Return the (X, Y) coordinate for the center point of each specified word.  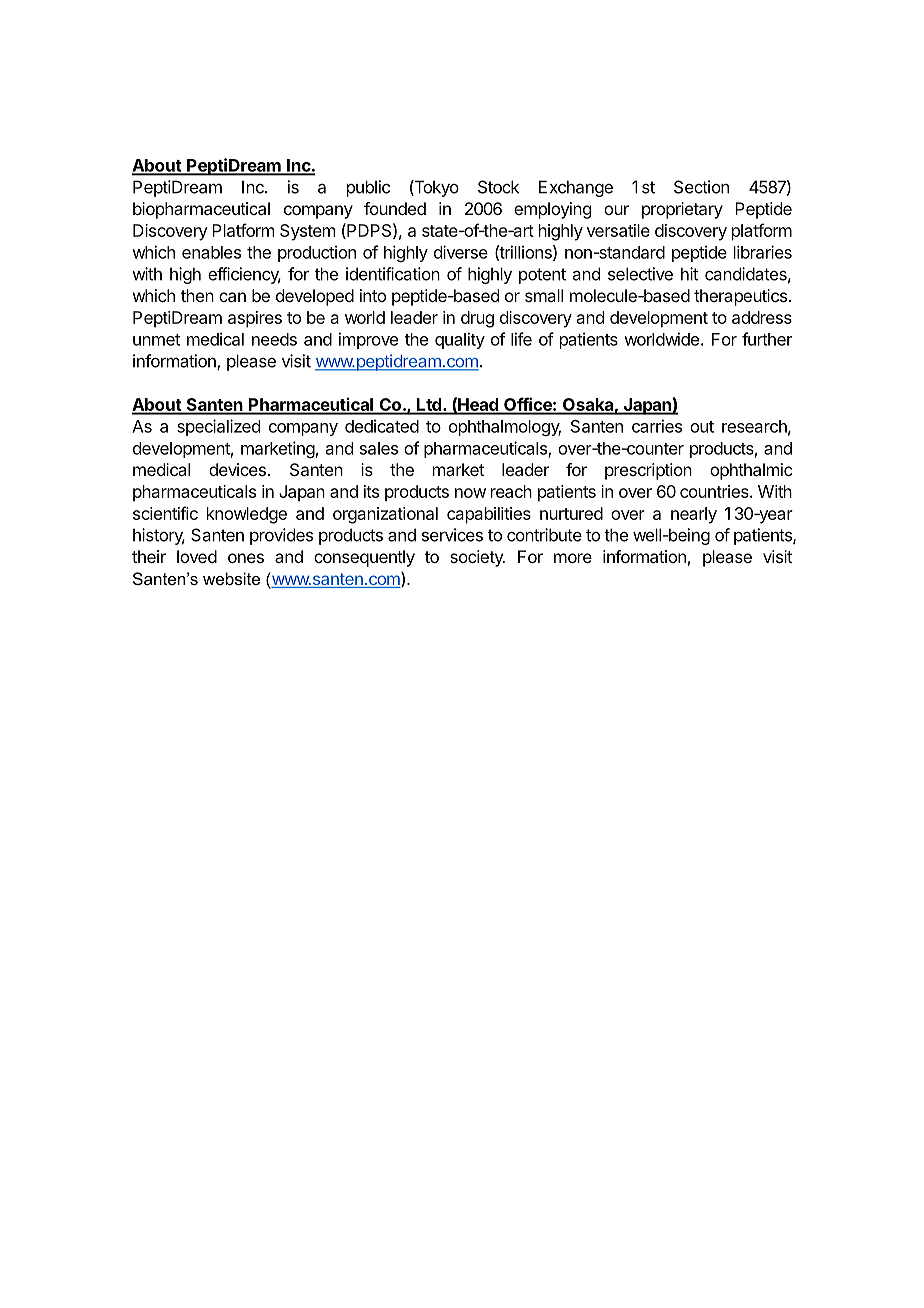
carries (657, 426)
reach (511, 491)
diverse (461, 252)
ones (246, 558)
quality (460, 340)
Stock (498, 187)
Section (701, 187)
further (767, 339)
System (307, 232)
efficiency (244, 275)
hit (689, 274)
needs (274, 339)
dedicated (382, 426)
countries (715, 491)
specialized (218, 427)
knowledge (247, 515)
